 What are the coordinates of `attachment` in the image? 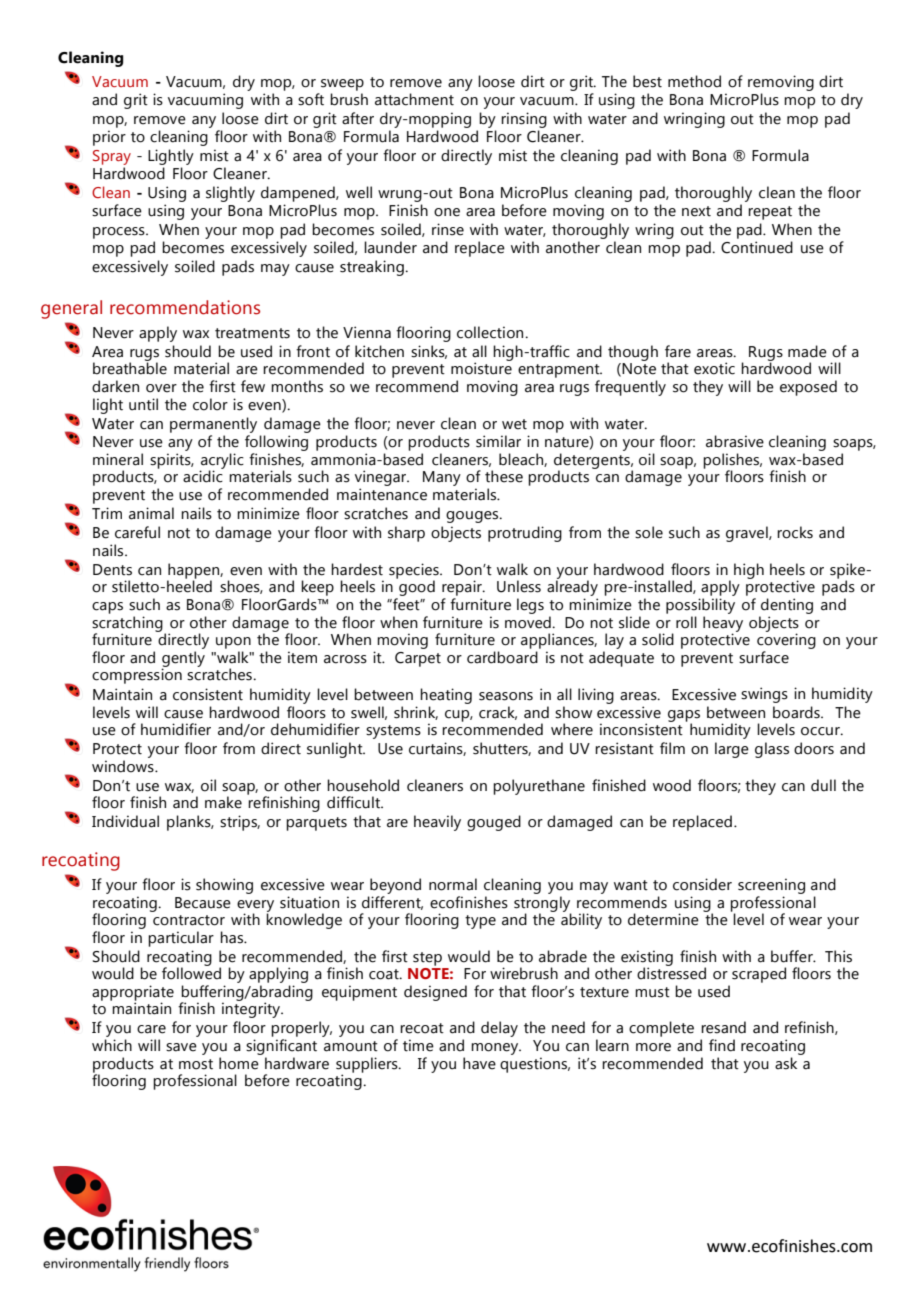 It's located at (414, 99).
